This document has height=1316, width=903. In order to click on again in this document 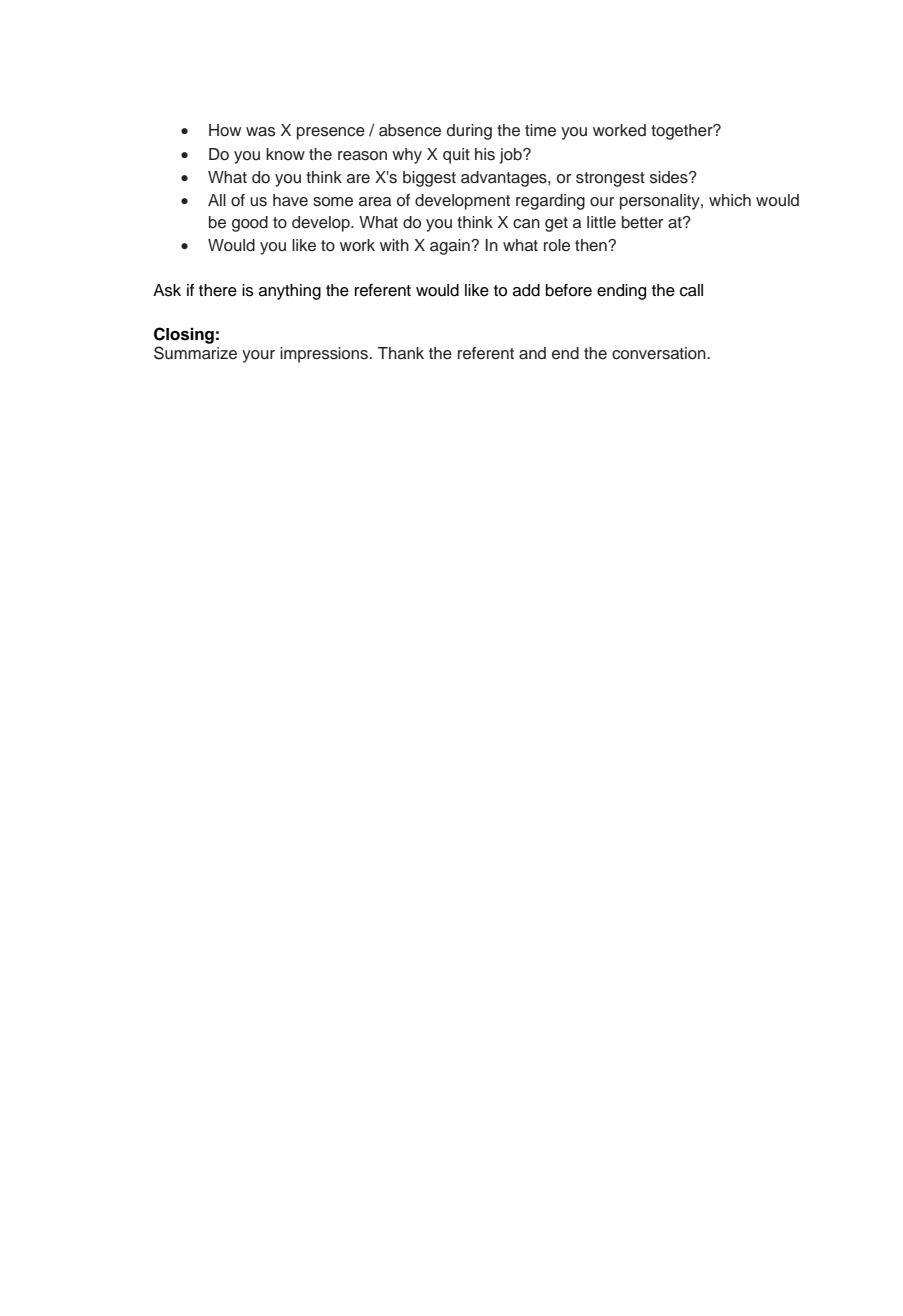, I will do `click(451, 247)`.
